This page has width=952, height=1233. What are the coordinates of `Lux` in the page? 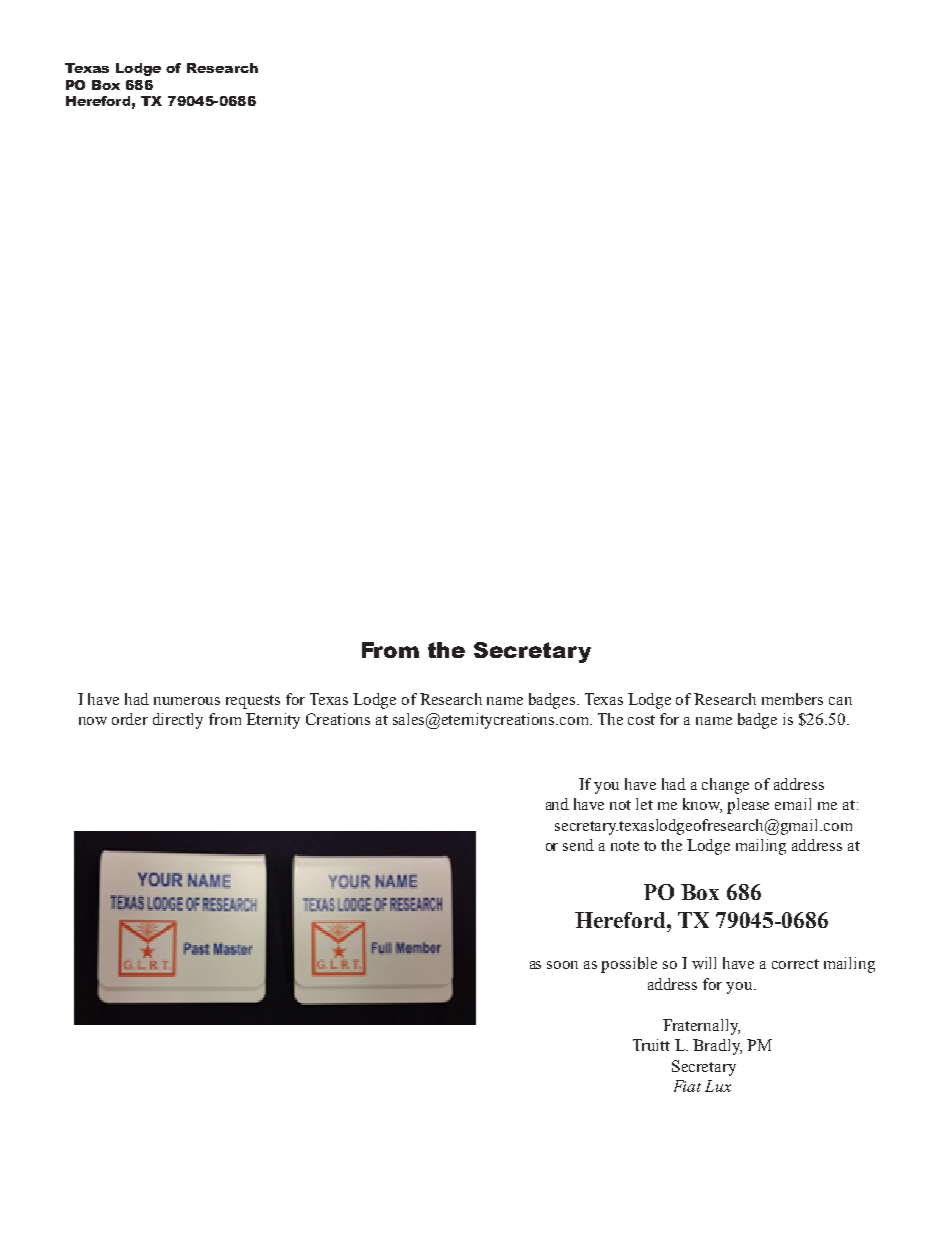 It's located at (718, 1086).
